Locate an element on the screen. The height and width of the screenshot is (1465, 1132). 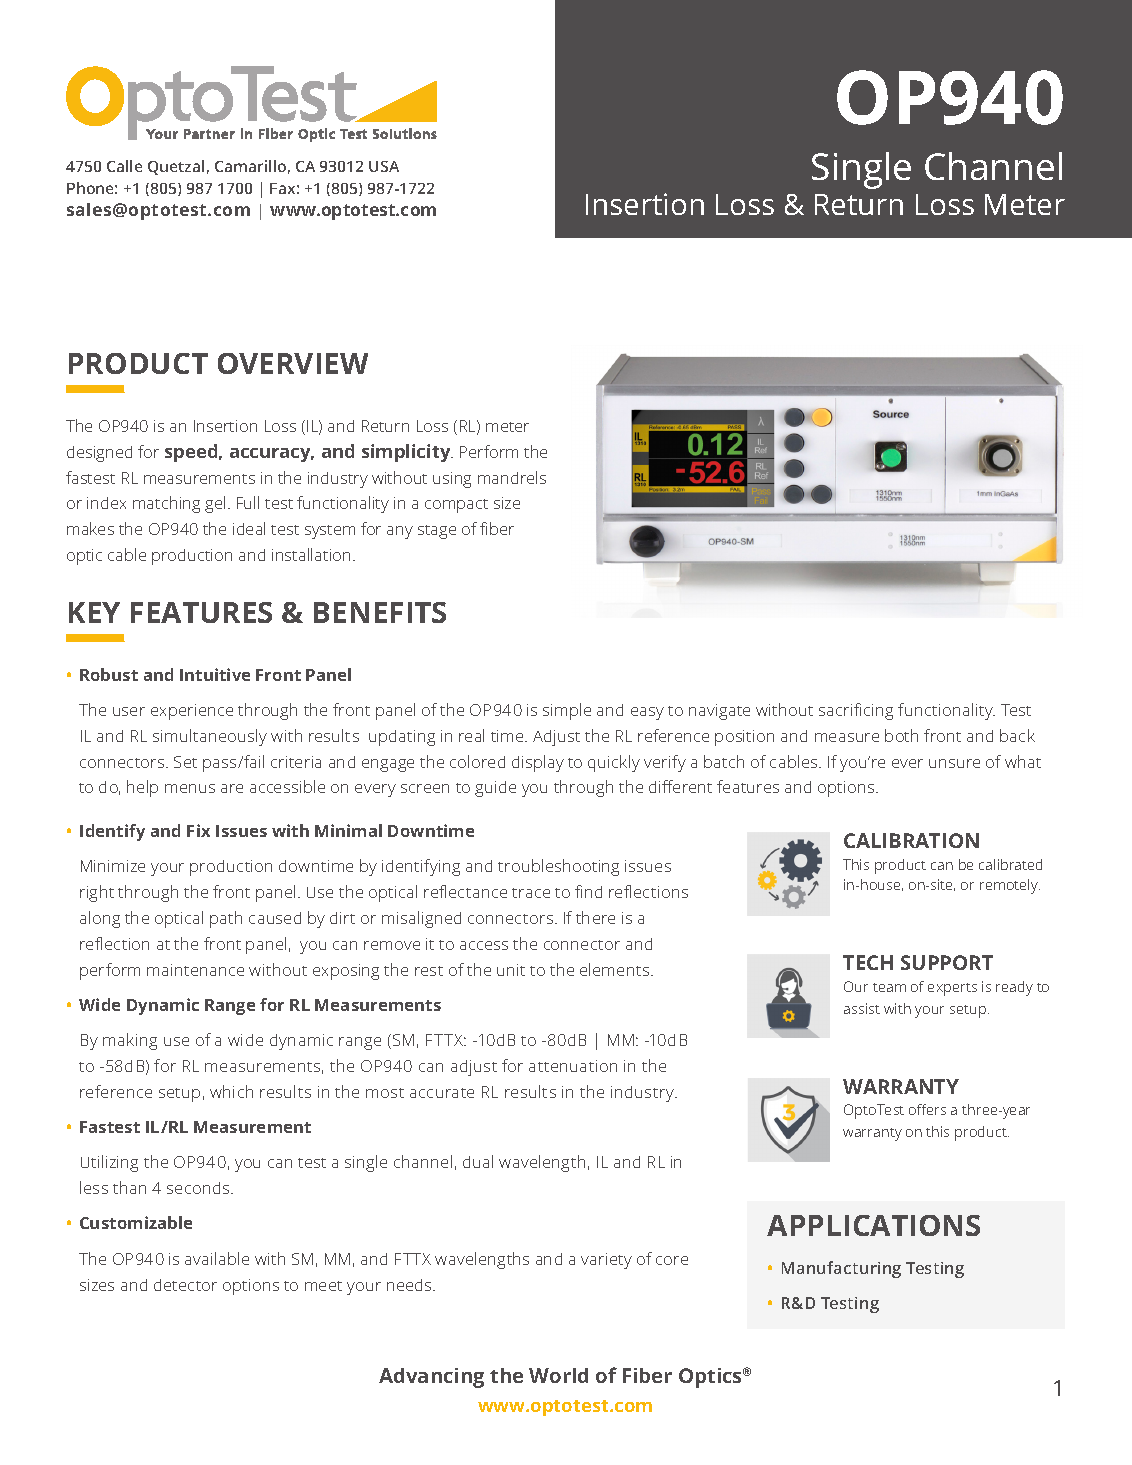
USA is located at coordinates (384, 166).
